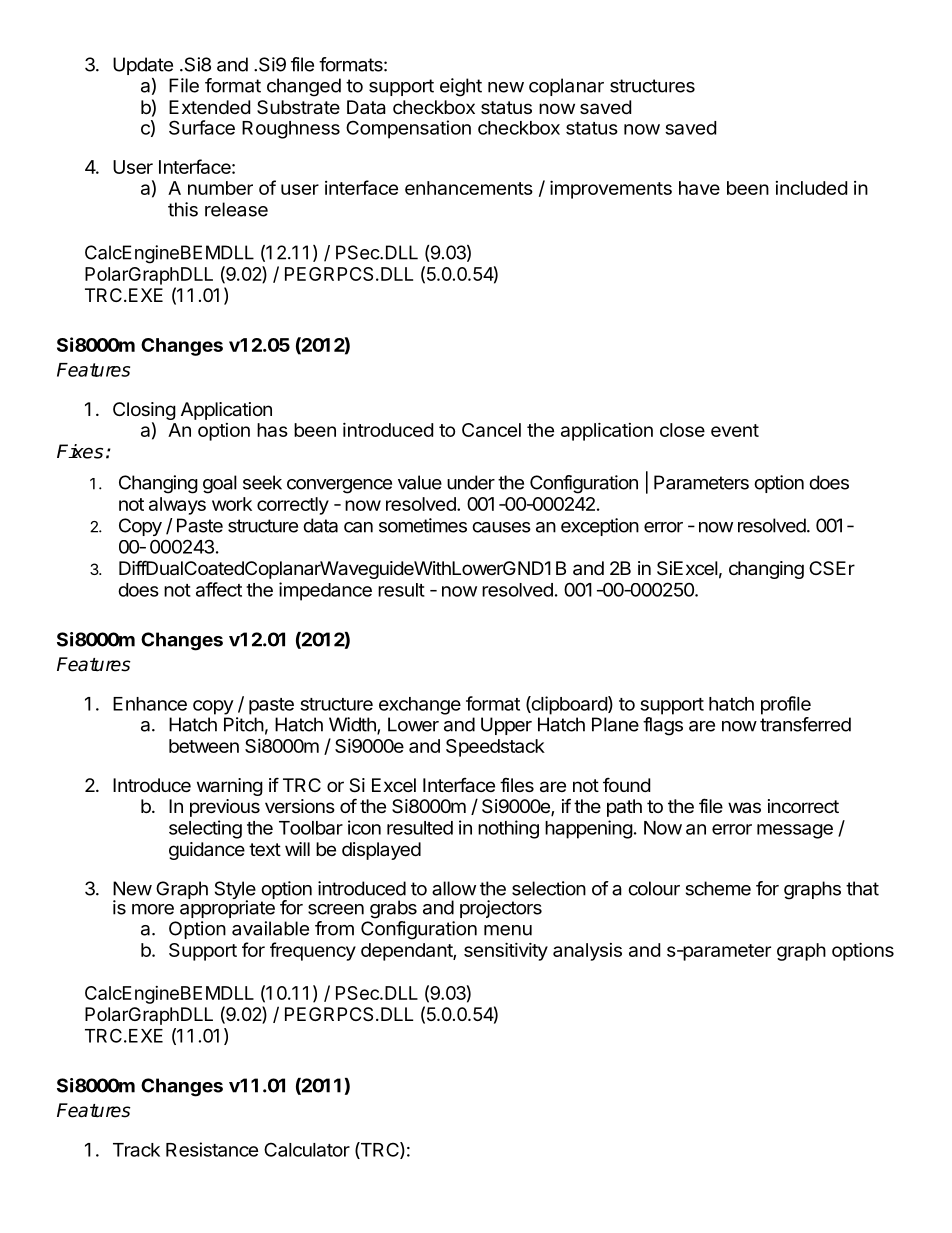 Image resolution: width=952 pixels, height=1233 pixels. What do you see at coordinates (506, 726) in the screenshot?
I see `Upper` at bounding box center [506, 726].
